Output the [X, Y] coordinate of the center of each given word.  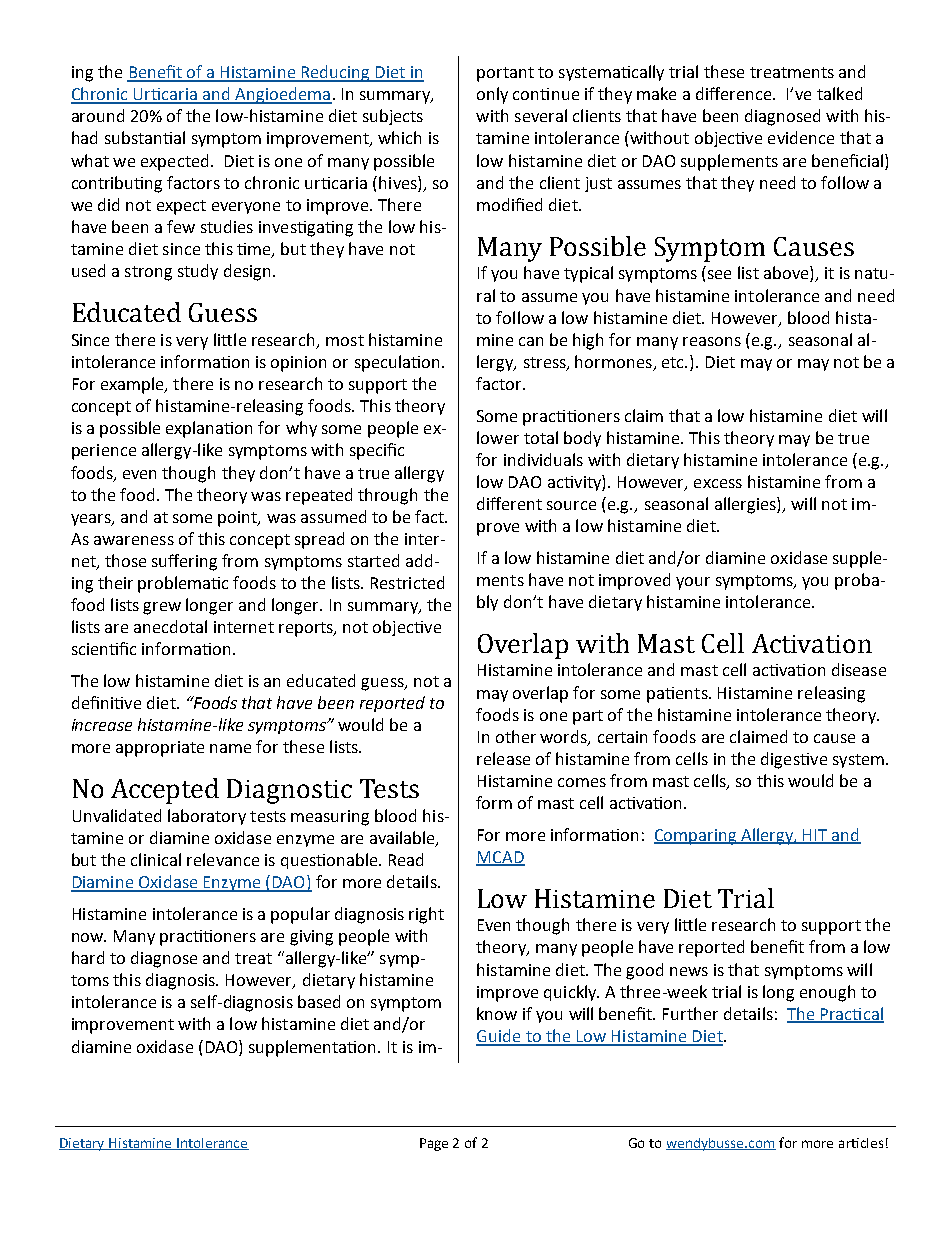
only [492, 95]
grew [162, 608]
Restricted [407, 582]
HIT [815, 836]
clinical [156, 859]
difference [735, 93]
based [319, 1001]
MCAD [500, 858]
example [133, 385]
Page [434, 1144]
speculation [397, 363]
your [693, 583]
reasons [712, 341]
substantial [145, 137]
